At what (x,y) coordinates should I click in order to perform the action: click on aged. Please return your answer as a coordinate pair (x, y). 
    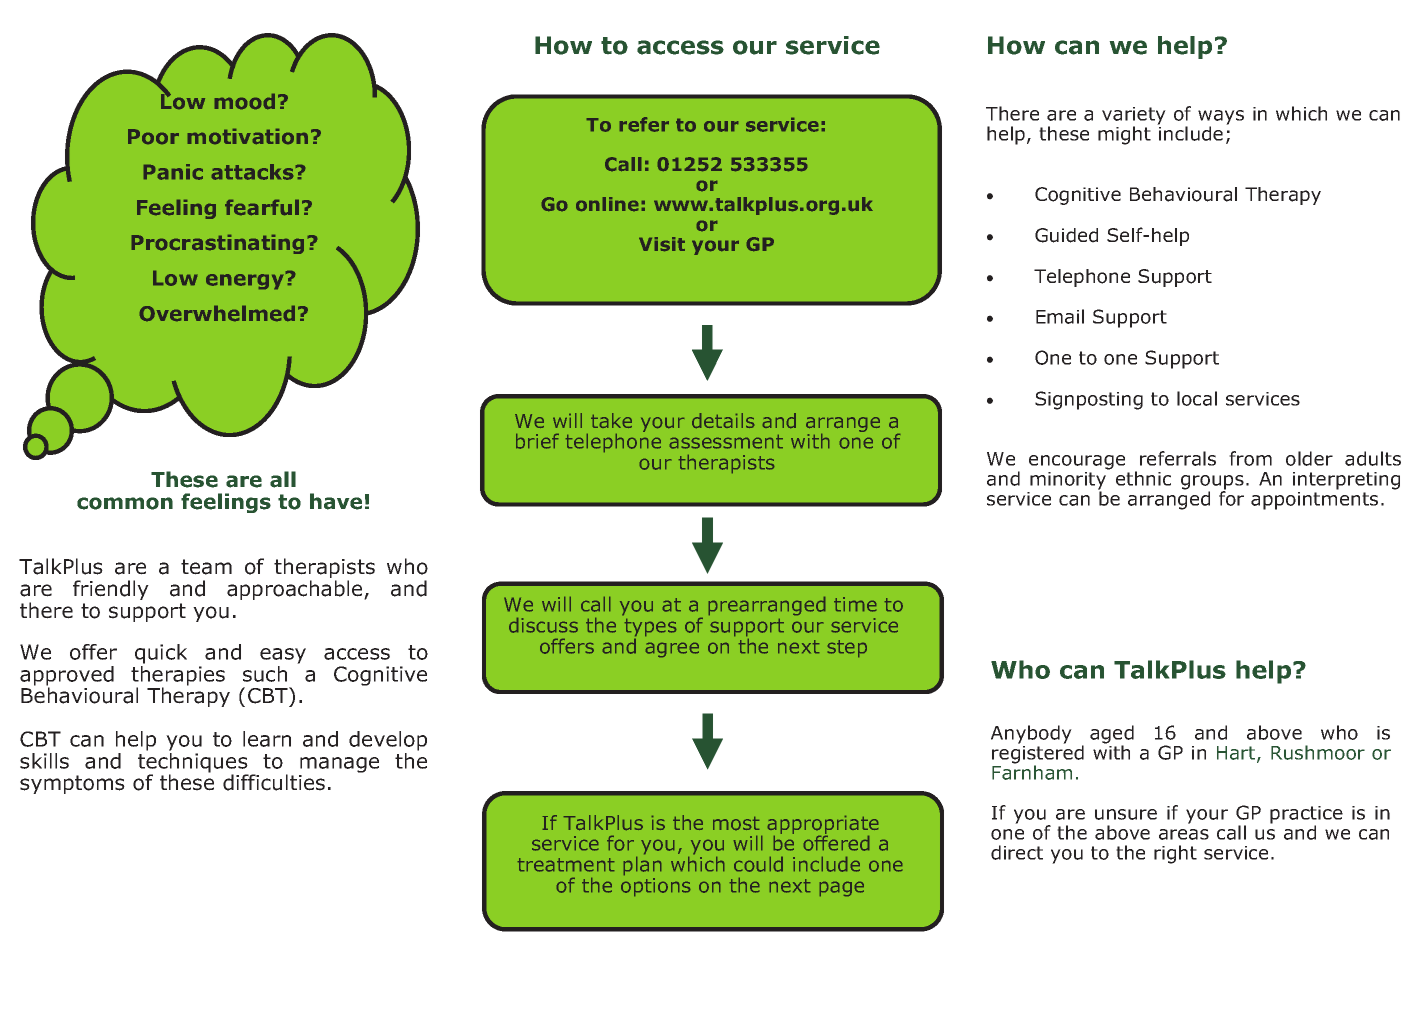
    Looking at the image, I should click on (1112, 735).
